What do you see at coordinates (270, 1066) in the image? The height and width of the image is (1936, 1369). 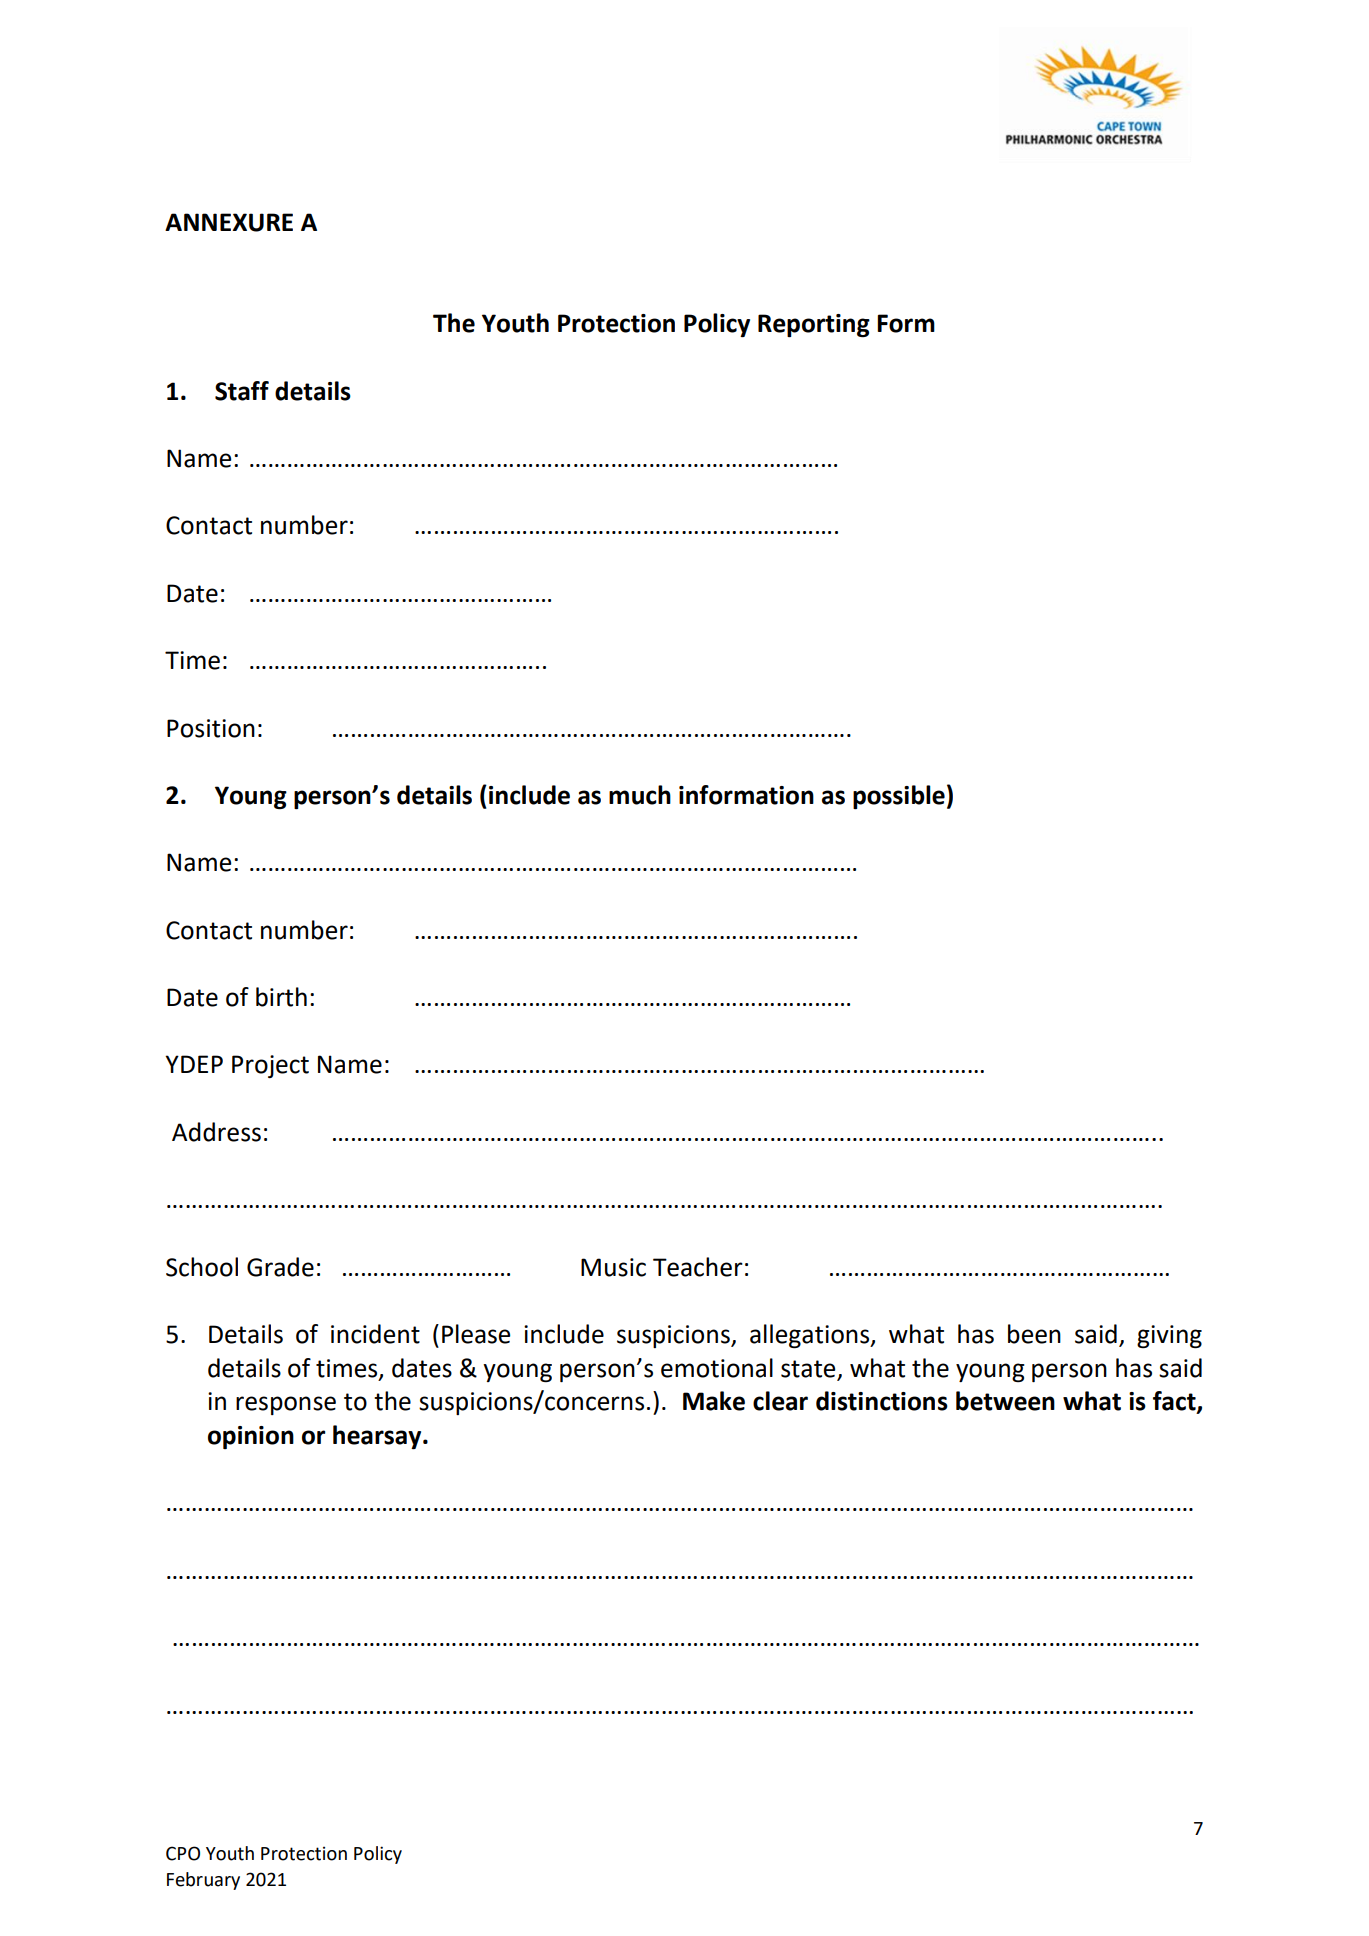 I see `Project` at bounding box center [270, 1066].
